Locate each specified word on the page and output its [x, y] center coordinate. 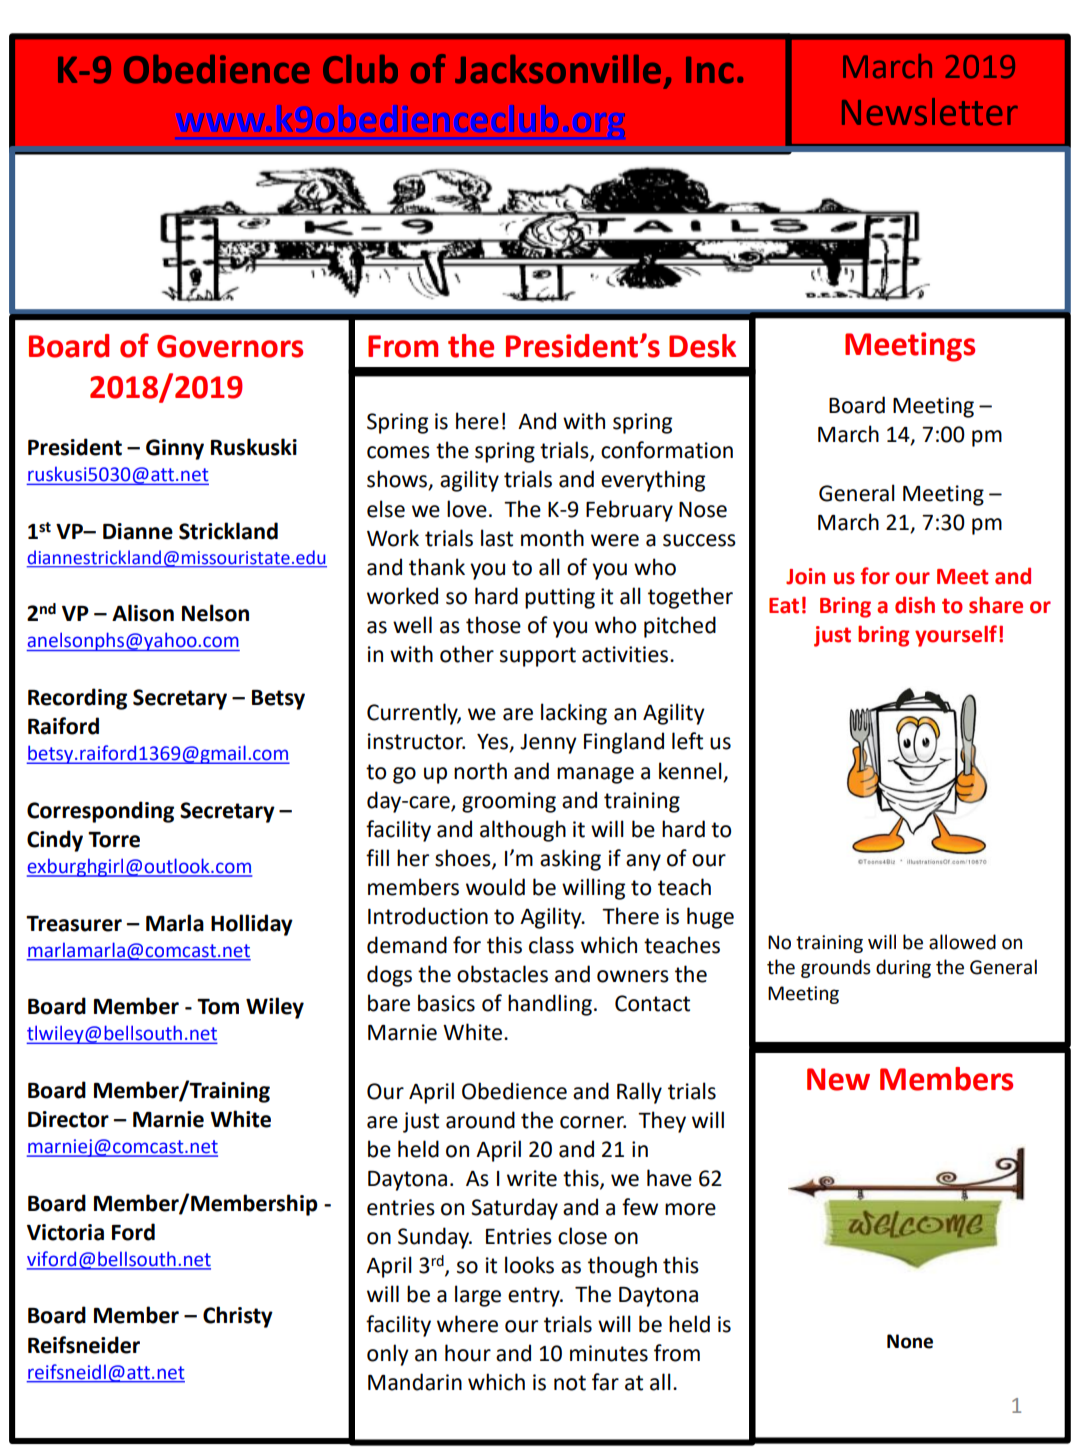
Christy [238, 1317]
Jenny [548, 744]
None [910, 1341]
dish [915, 605]
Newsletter [930, 112]
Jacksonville [558, 69]
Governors [230, 346]
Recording [77, 699]
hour [468, 1353]
